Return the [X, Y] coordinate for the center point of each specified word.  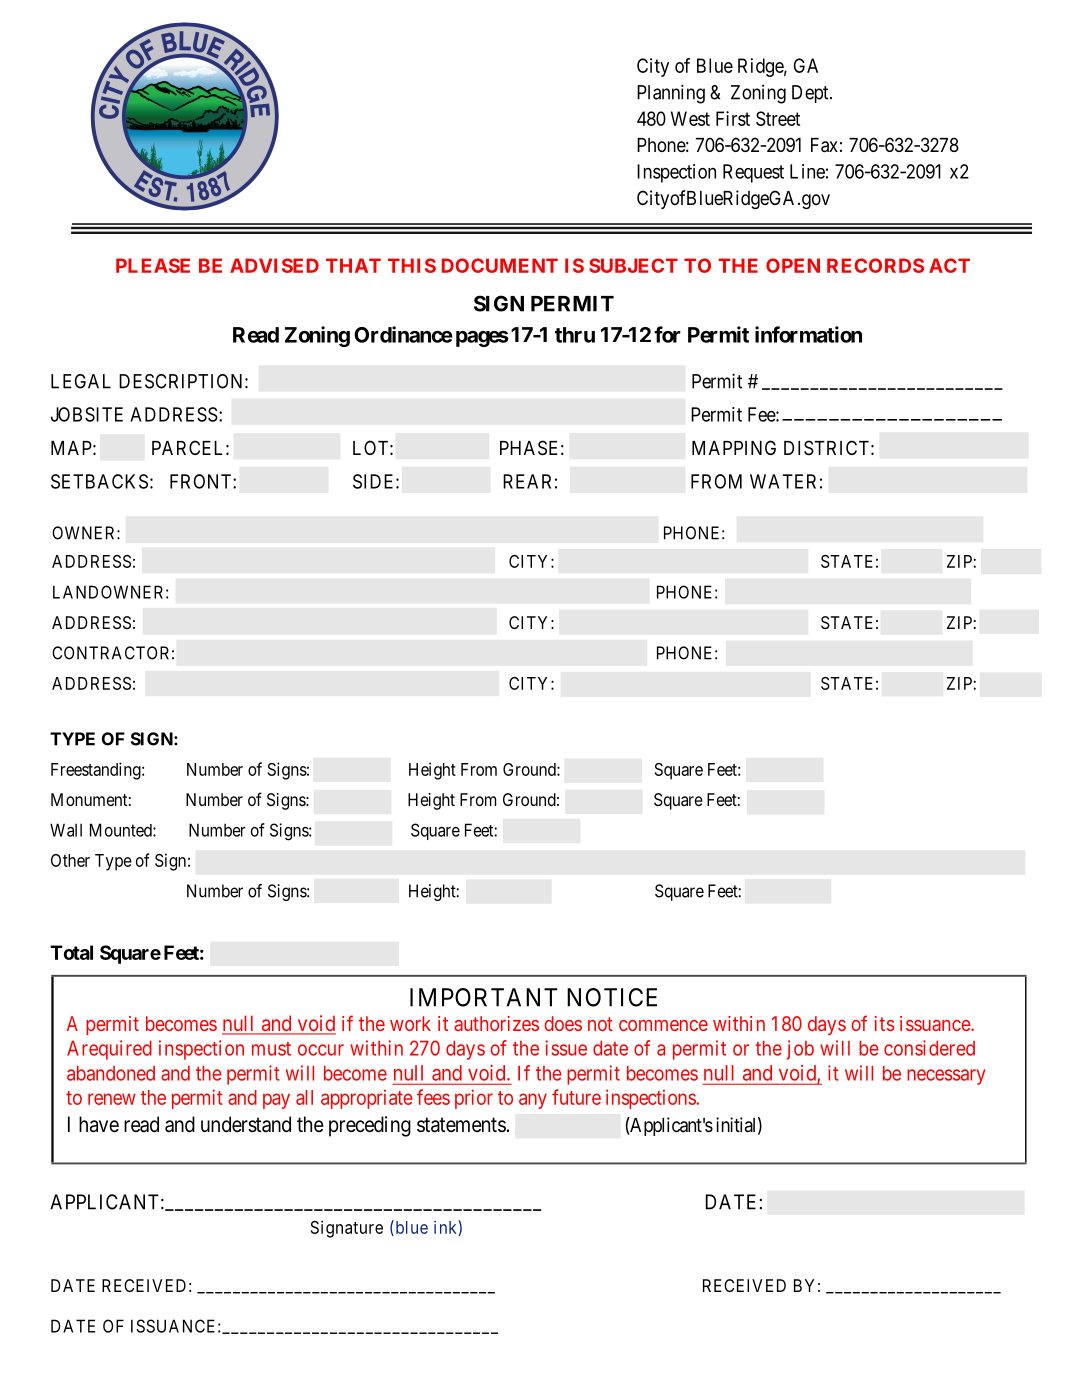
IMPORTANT [483, 997]
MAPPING [734, 447]
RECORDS [875, 265]
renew [112, 1099]
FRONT [202, 481]
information [808, 334]
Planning [671, 94]
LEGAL [81, 381]
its [885, 1023]
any [533, 1101]
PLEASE [153, 265]
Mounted [122, 830]
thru [575, 335]
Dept [811, 94]
